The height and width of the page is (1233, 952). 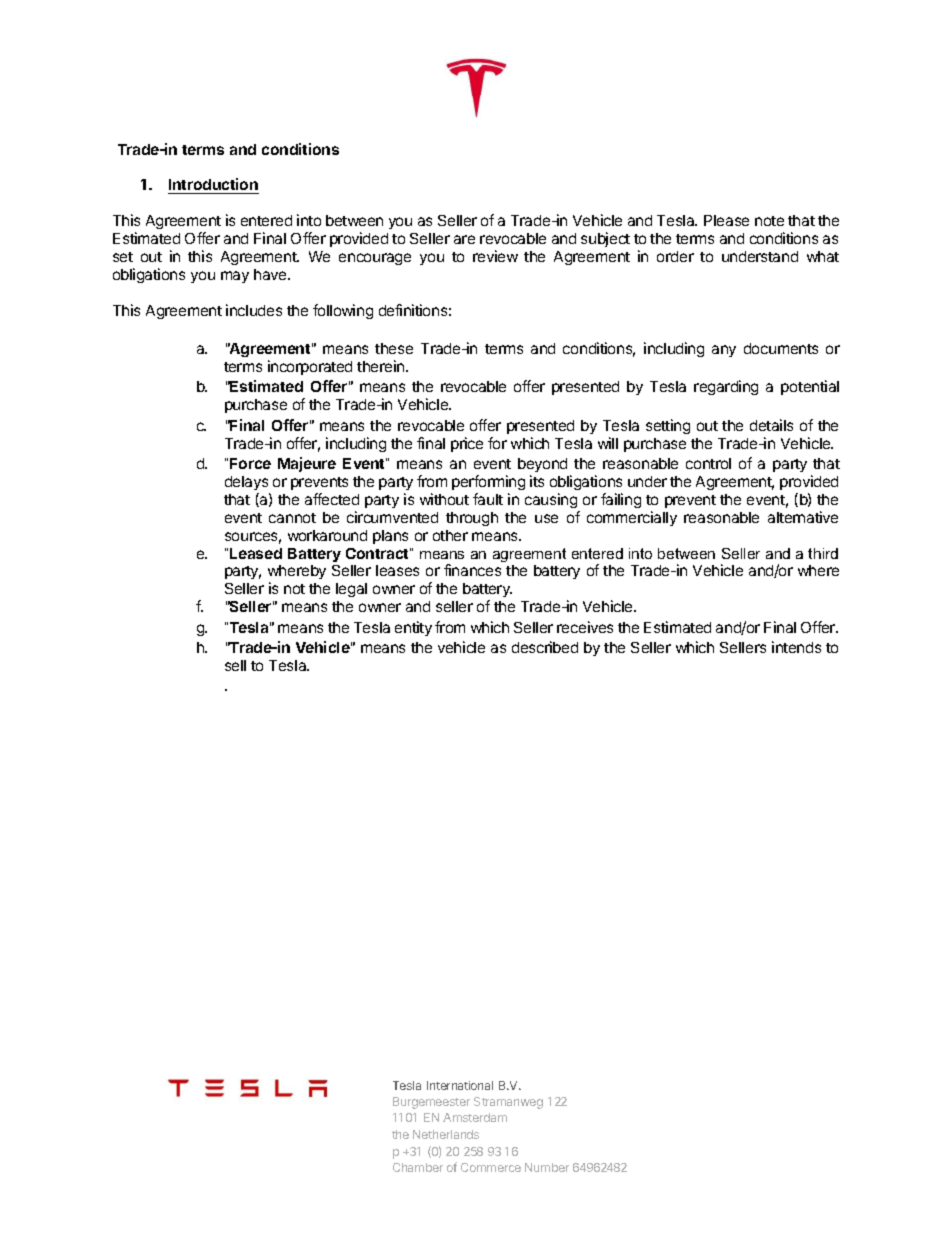 What do you see at coordinates (769, 221) in the page?
I see `note` at bounding box center [769, 221].
